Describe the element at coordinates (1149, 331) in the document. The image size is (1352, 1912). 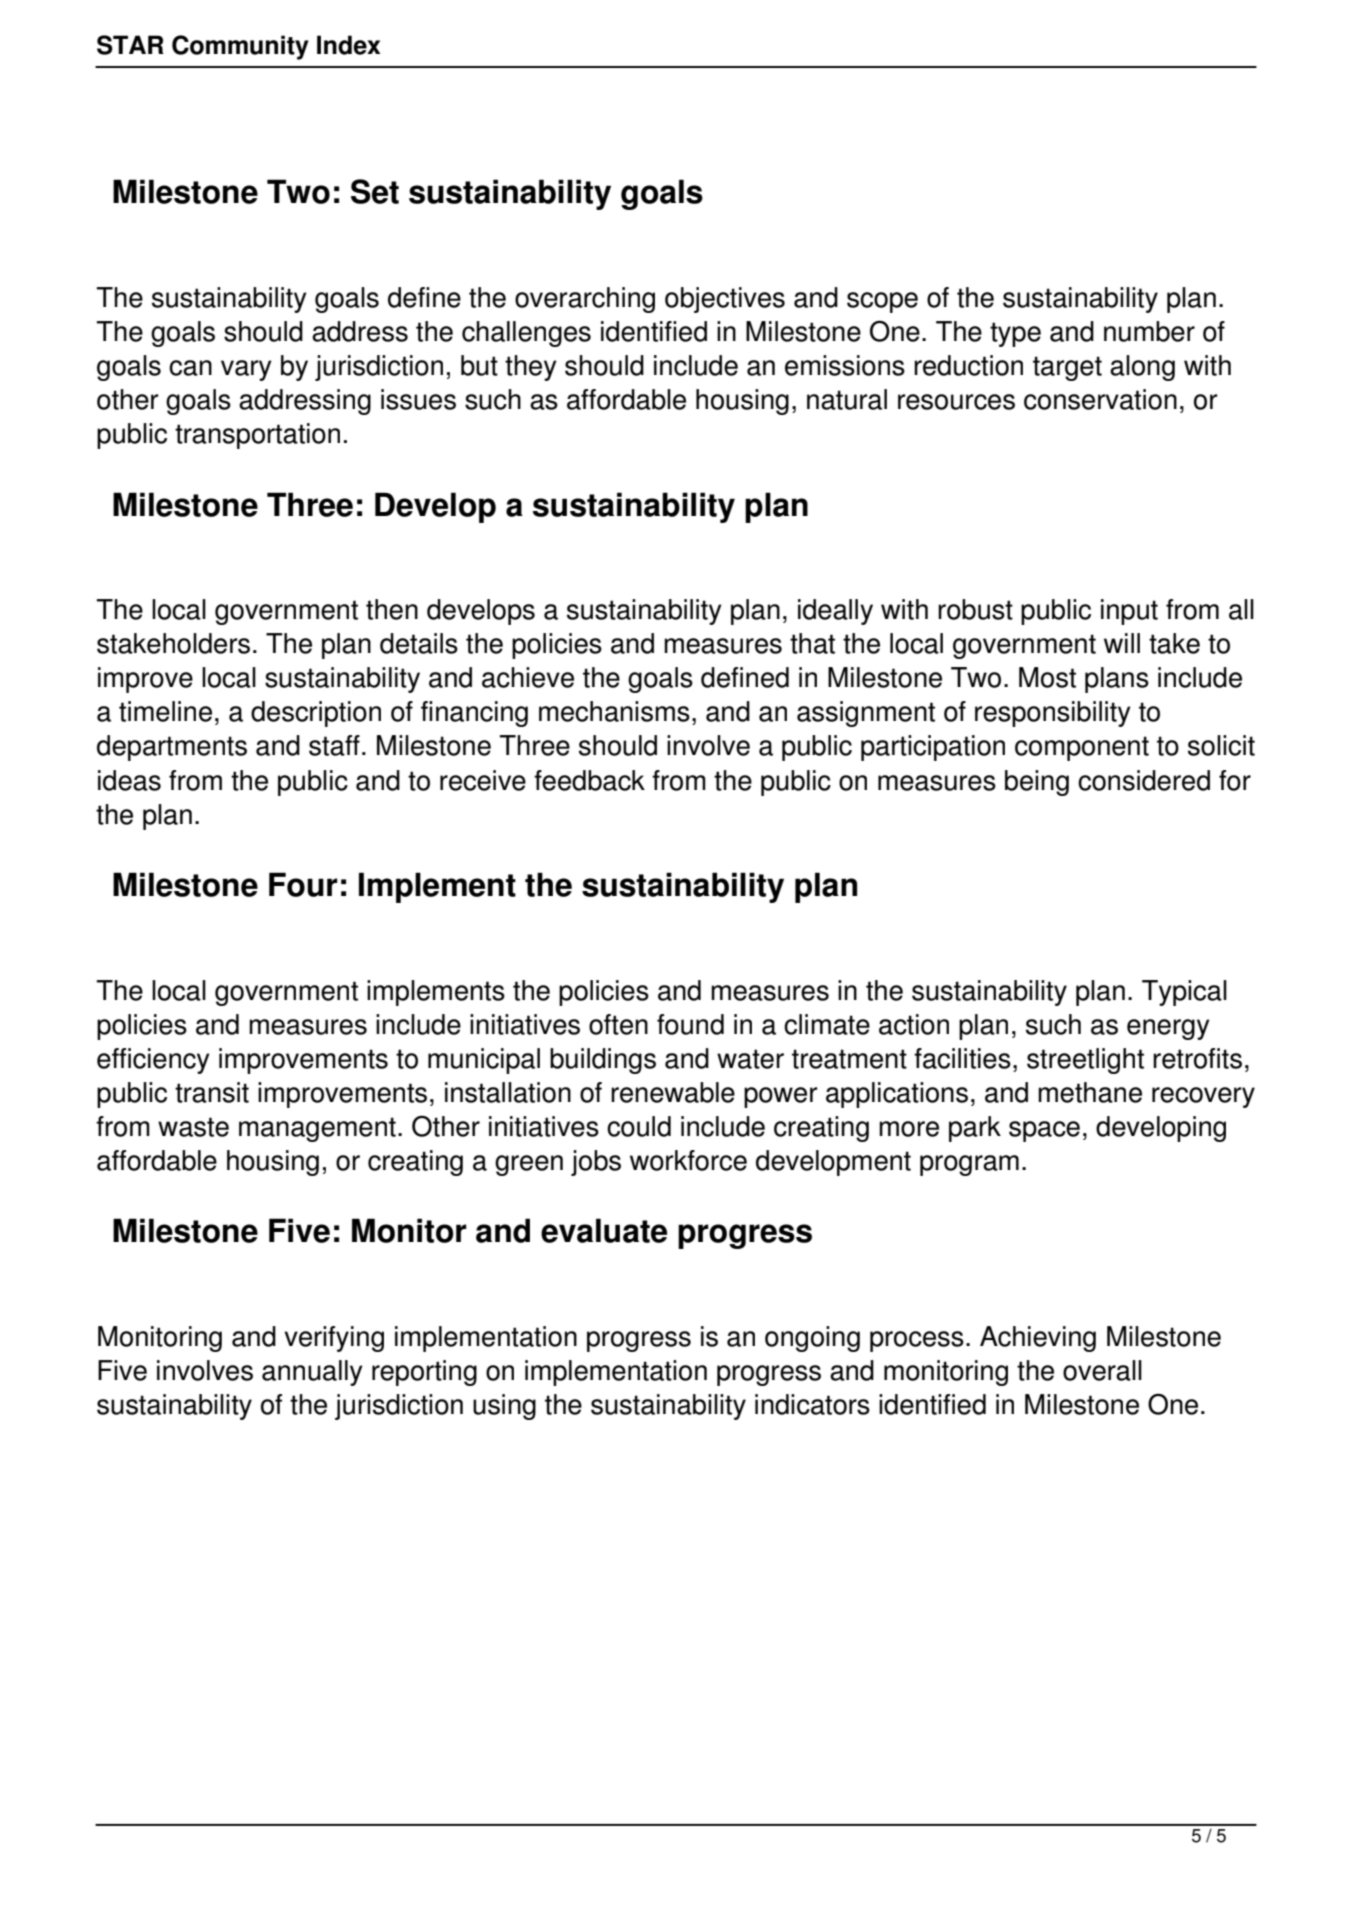
I see `number` at that location.
